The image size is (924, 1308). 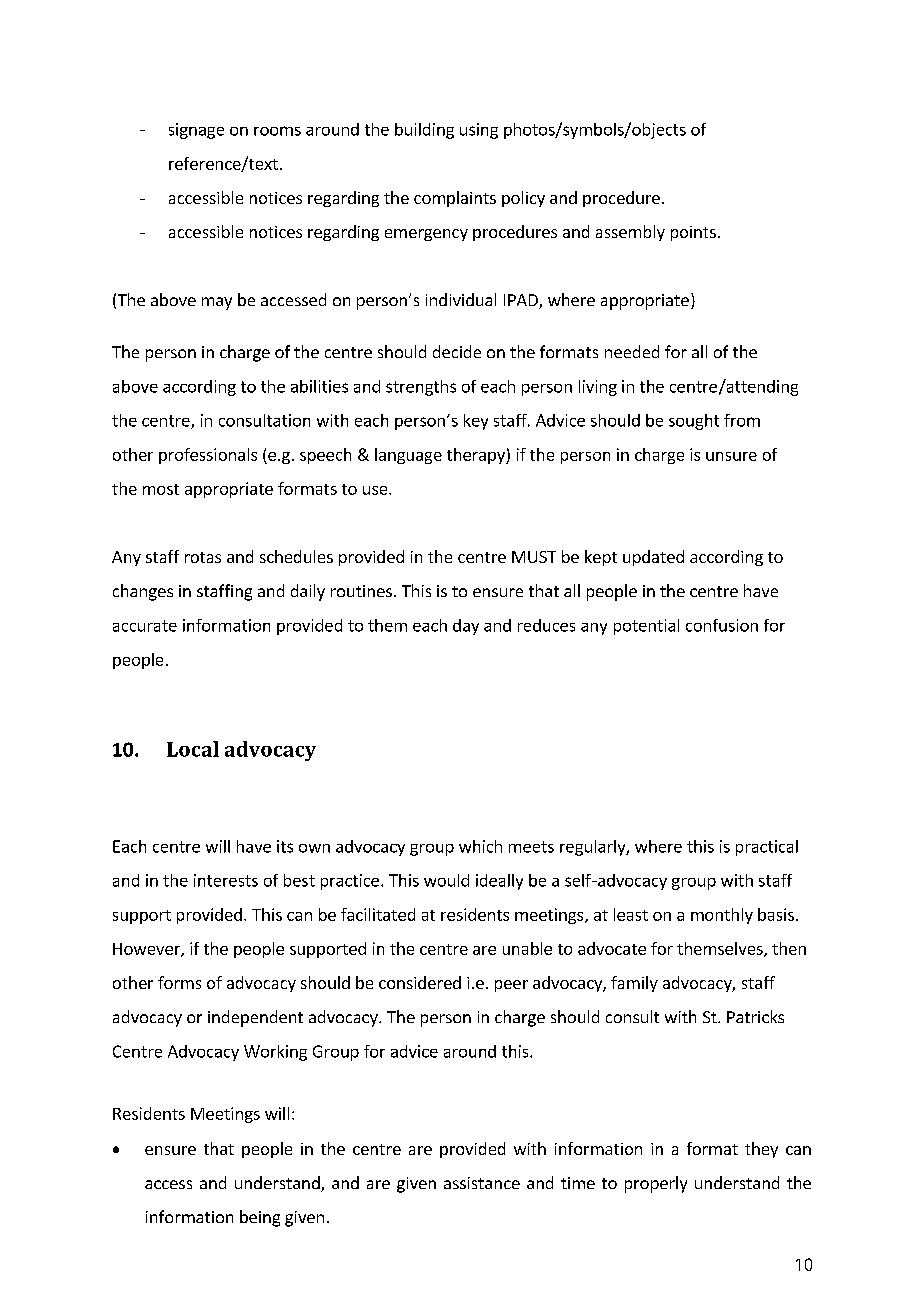 What do you see at coordinates (260, 1218) in the screenshot?
I see `being` at bounding box center [260, 1218].
